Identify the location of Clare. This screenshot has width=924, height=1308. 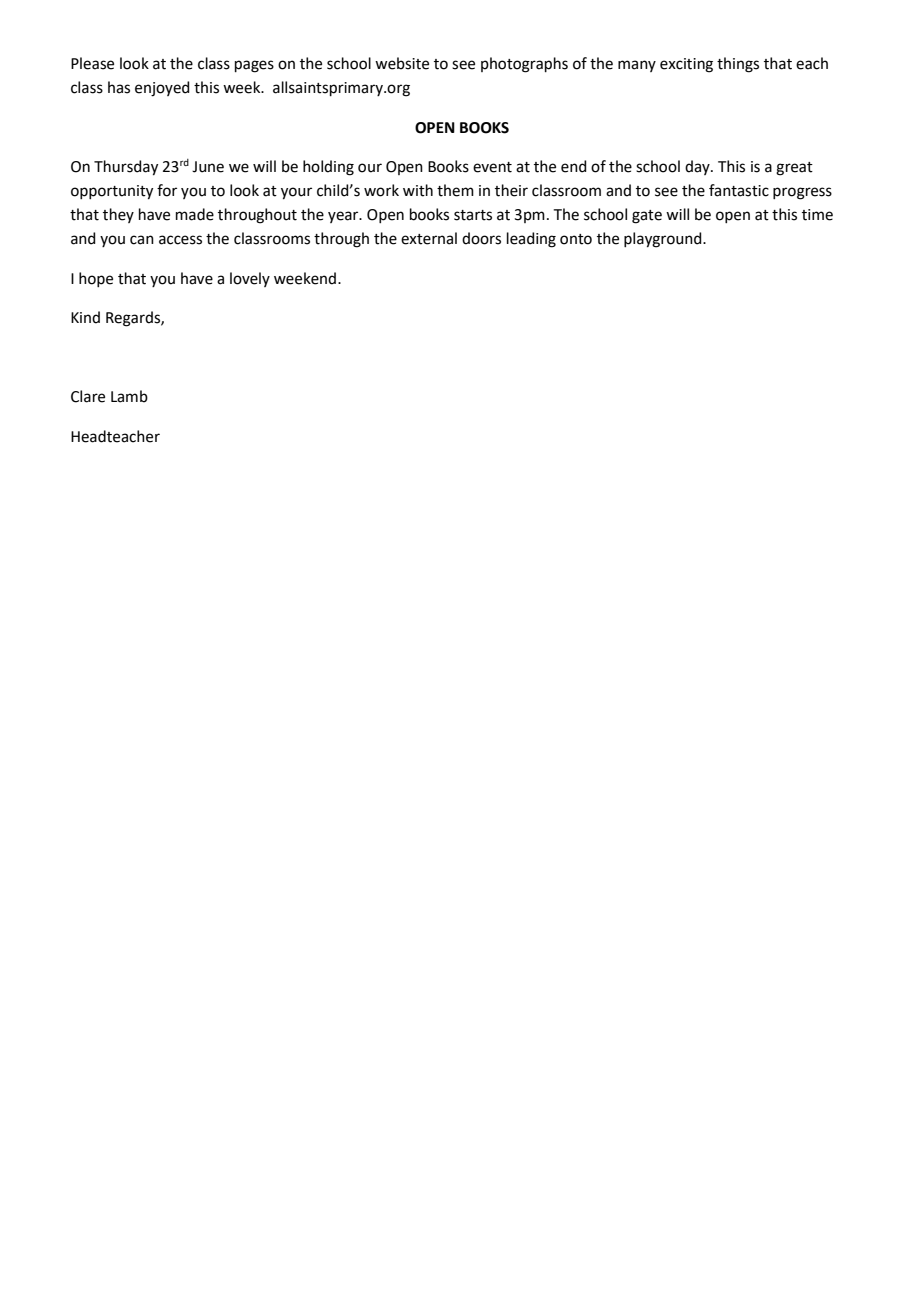
(88, 396).
